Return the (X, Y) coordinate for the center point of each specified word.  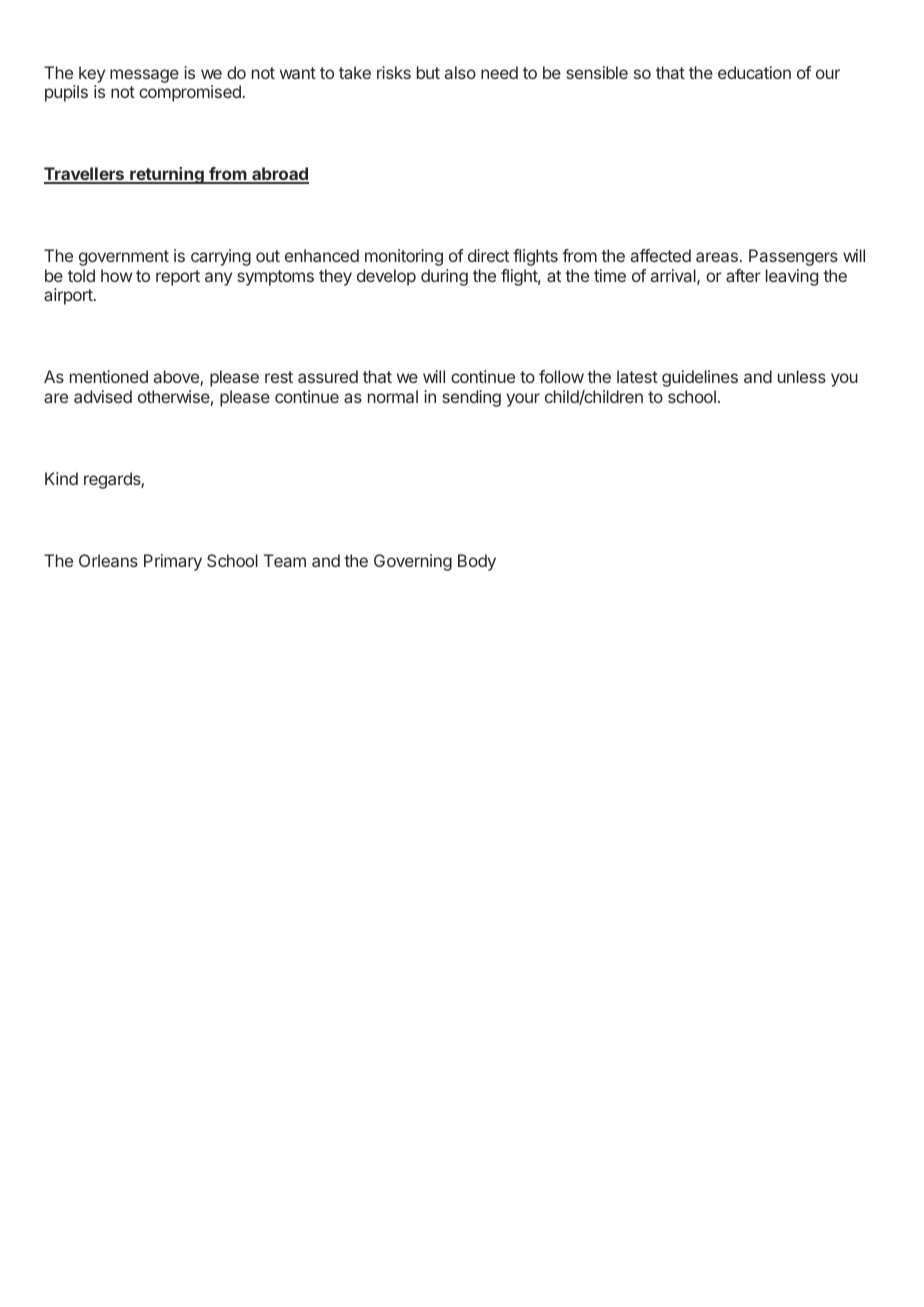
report (178, 278)
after (743, 275)
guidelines (700, 378)
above (177, 378)
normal (393, 396)
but (428, 72)
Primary (173, 562)
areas (717, 257)
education (754, 72)
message (144, 76)
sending (471, 398)
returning (167, 175)
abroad (279, 175)
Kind (61, 478)
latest (637, 376)
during (444, 277)
